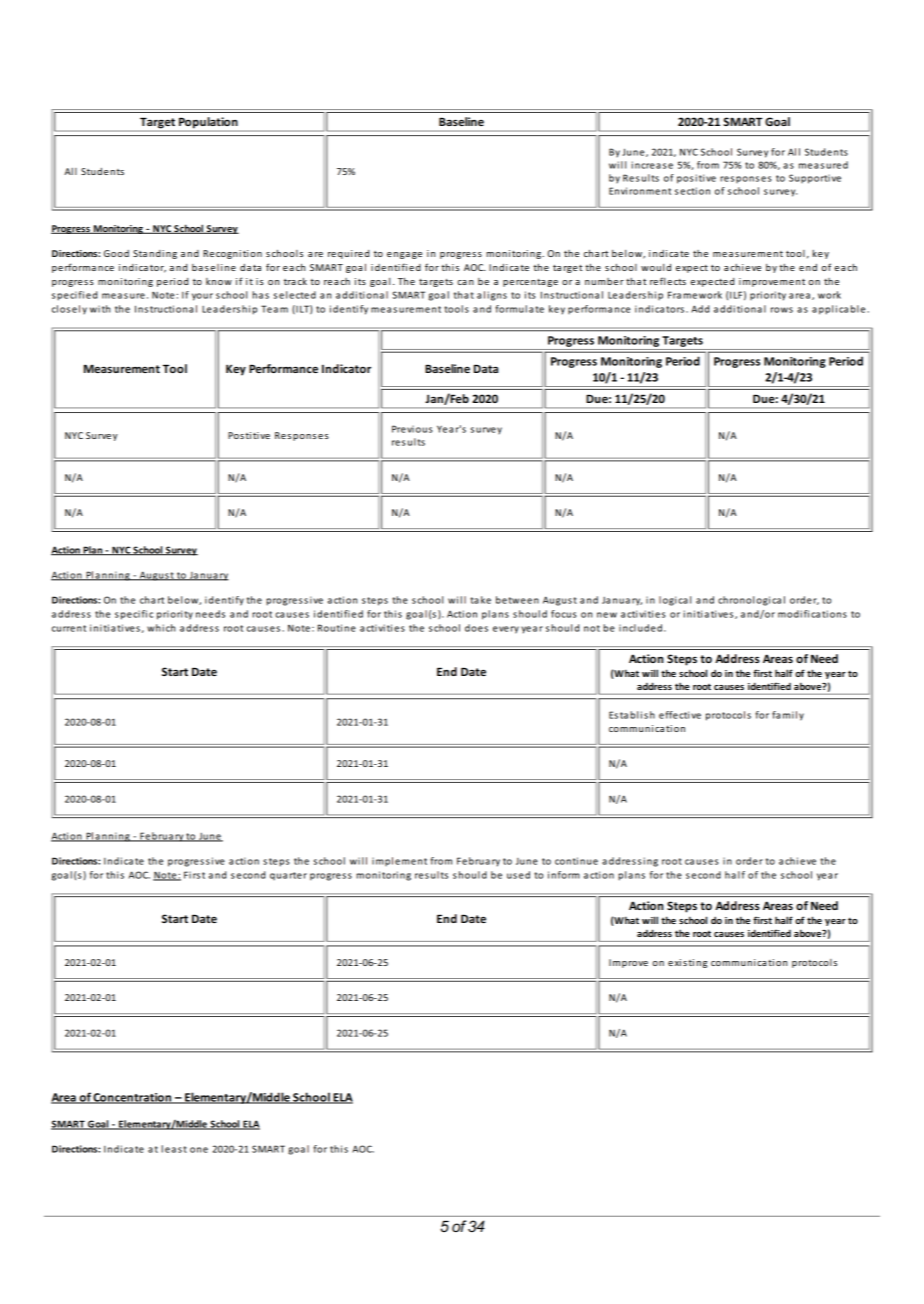  I want to click on inform, so click(564, 875).
